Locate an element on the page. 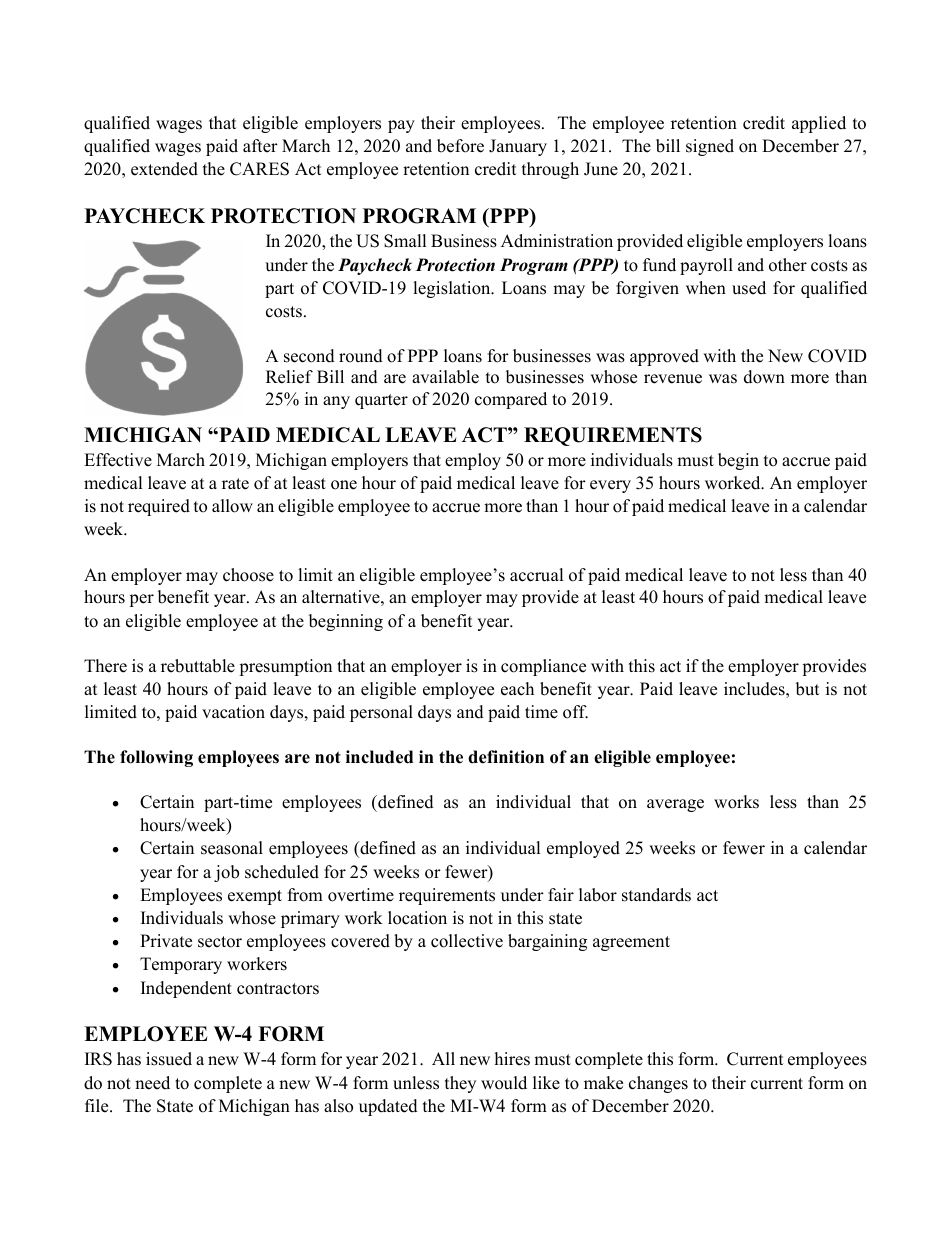 This document has width=952, height=1233. average is located at coordinates (675, 805).
